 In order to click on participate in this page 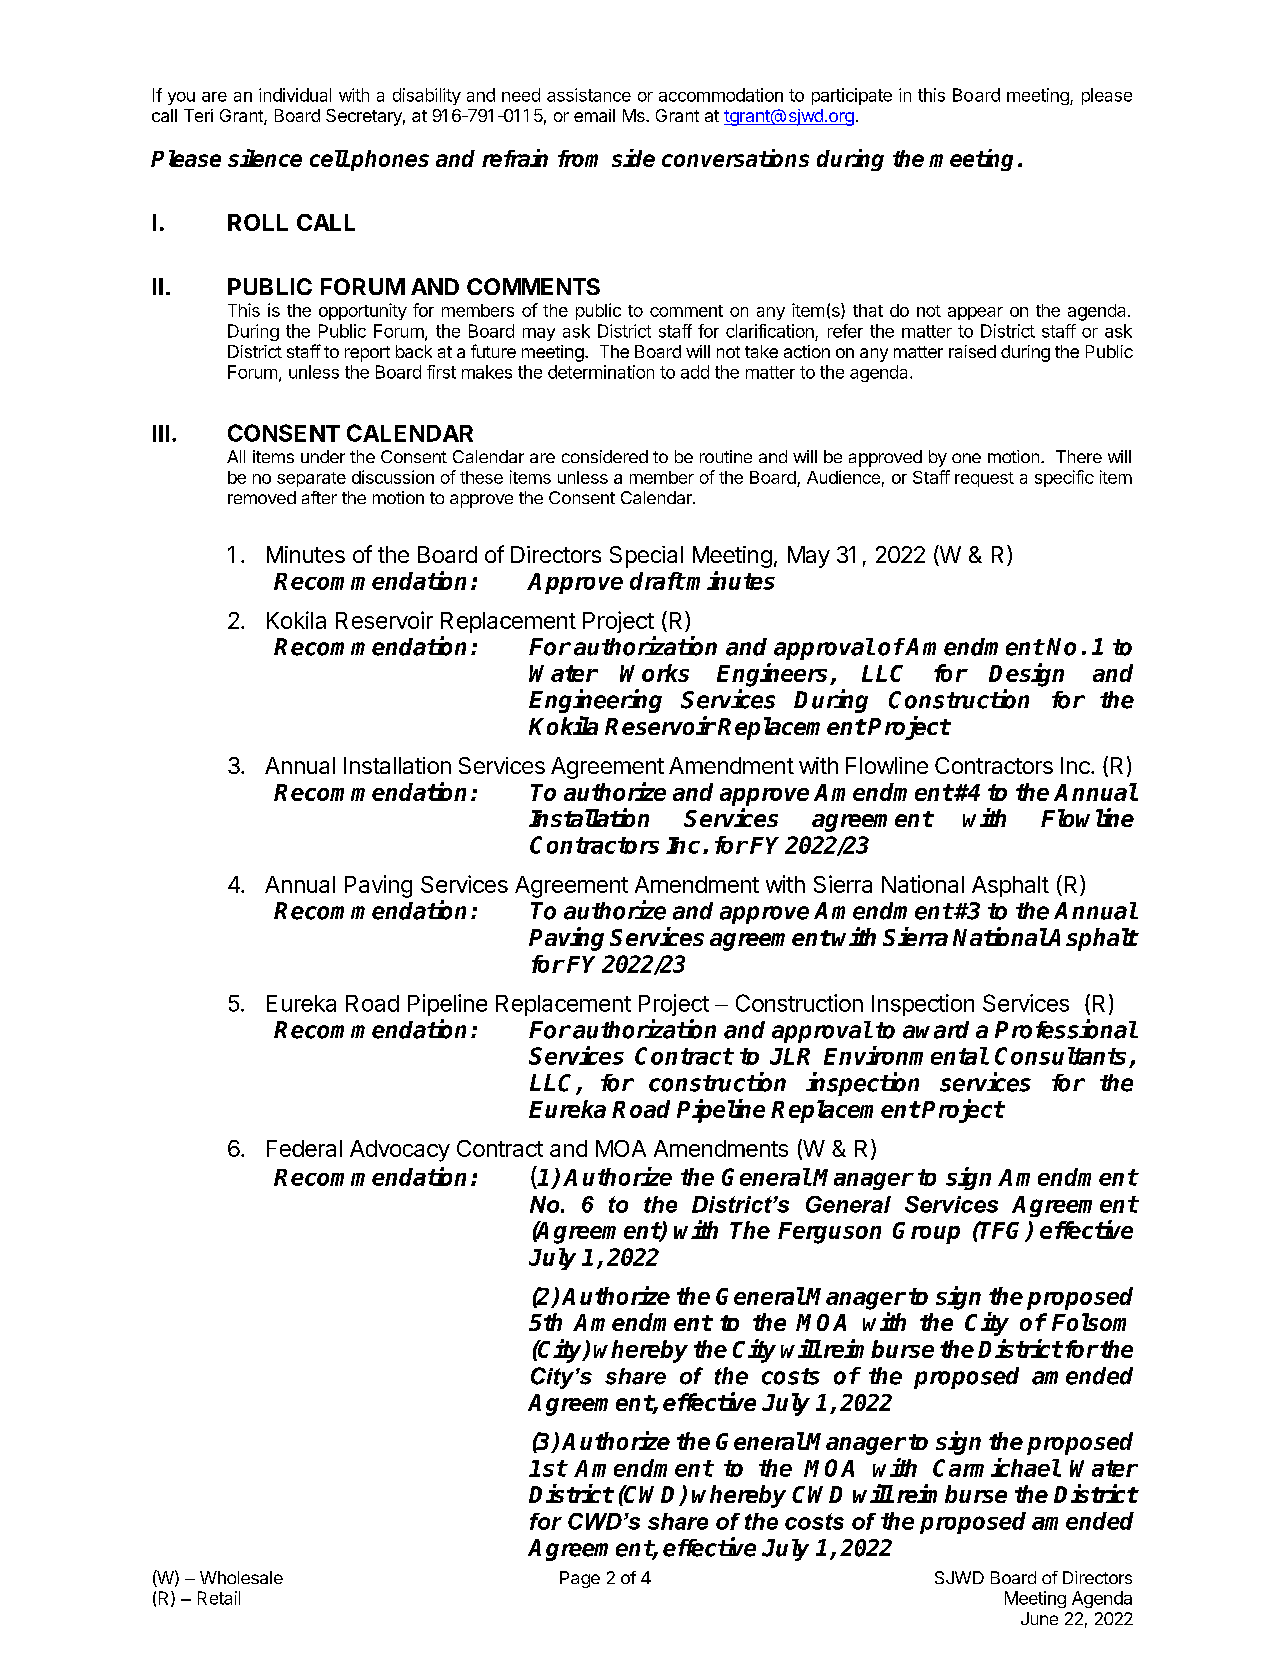, I will do `click(852, 96)`.
